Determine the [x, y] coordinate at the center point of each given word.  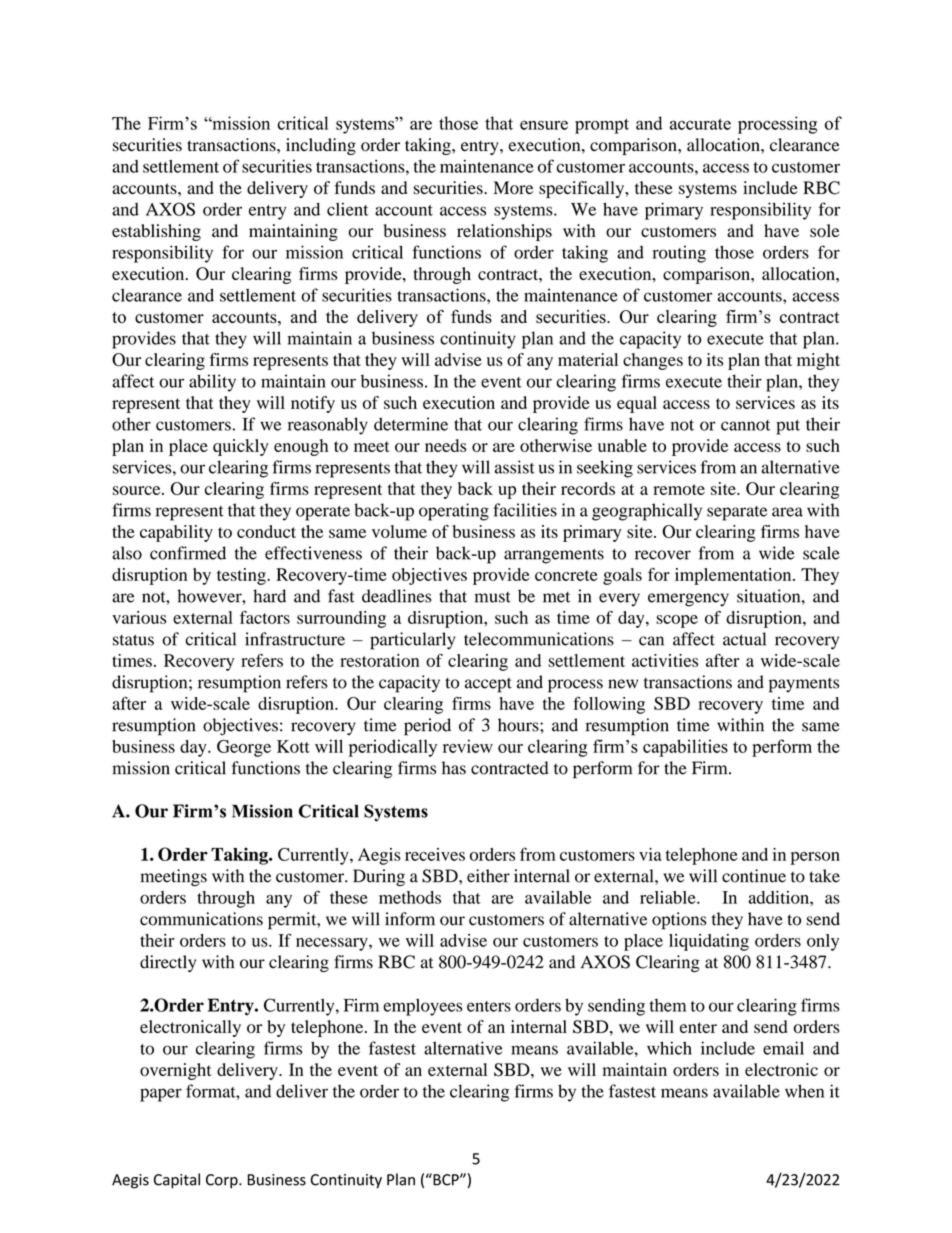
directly [168, 963]
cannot [745, 425]
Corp [223, 1181]
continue [754, 876]
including [321, 146]
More [513, 188]
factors [265, 617]
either [488, 876]
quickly [241, 447]
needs [445, 445]
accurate [700, 124]
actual [744, 639]
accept [488, 685]
